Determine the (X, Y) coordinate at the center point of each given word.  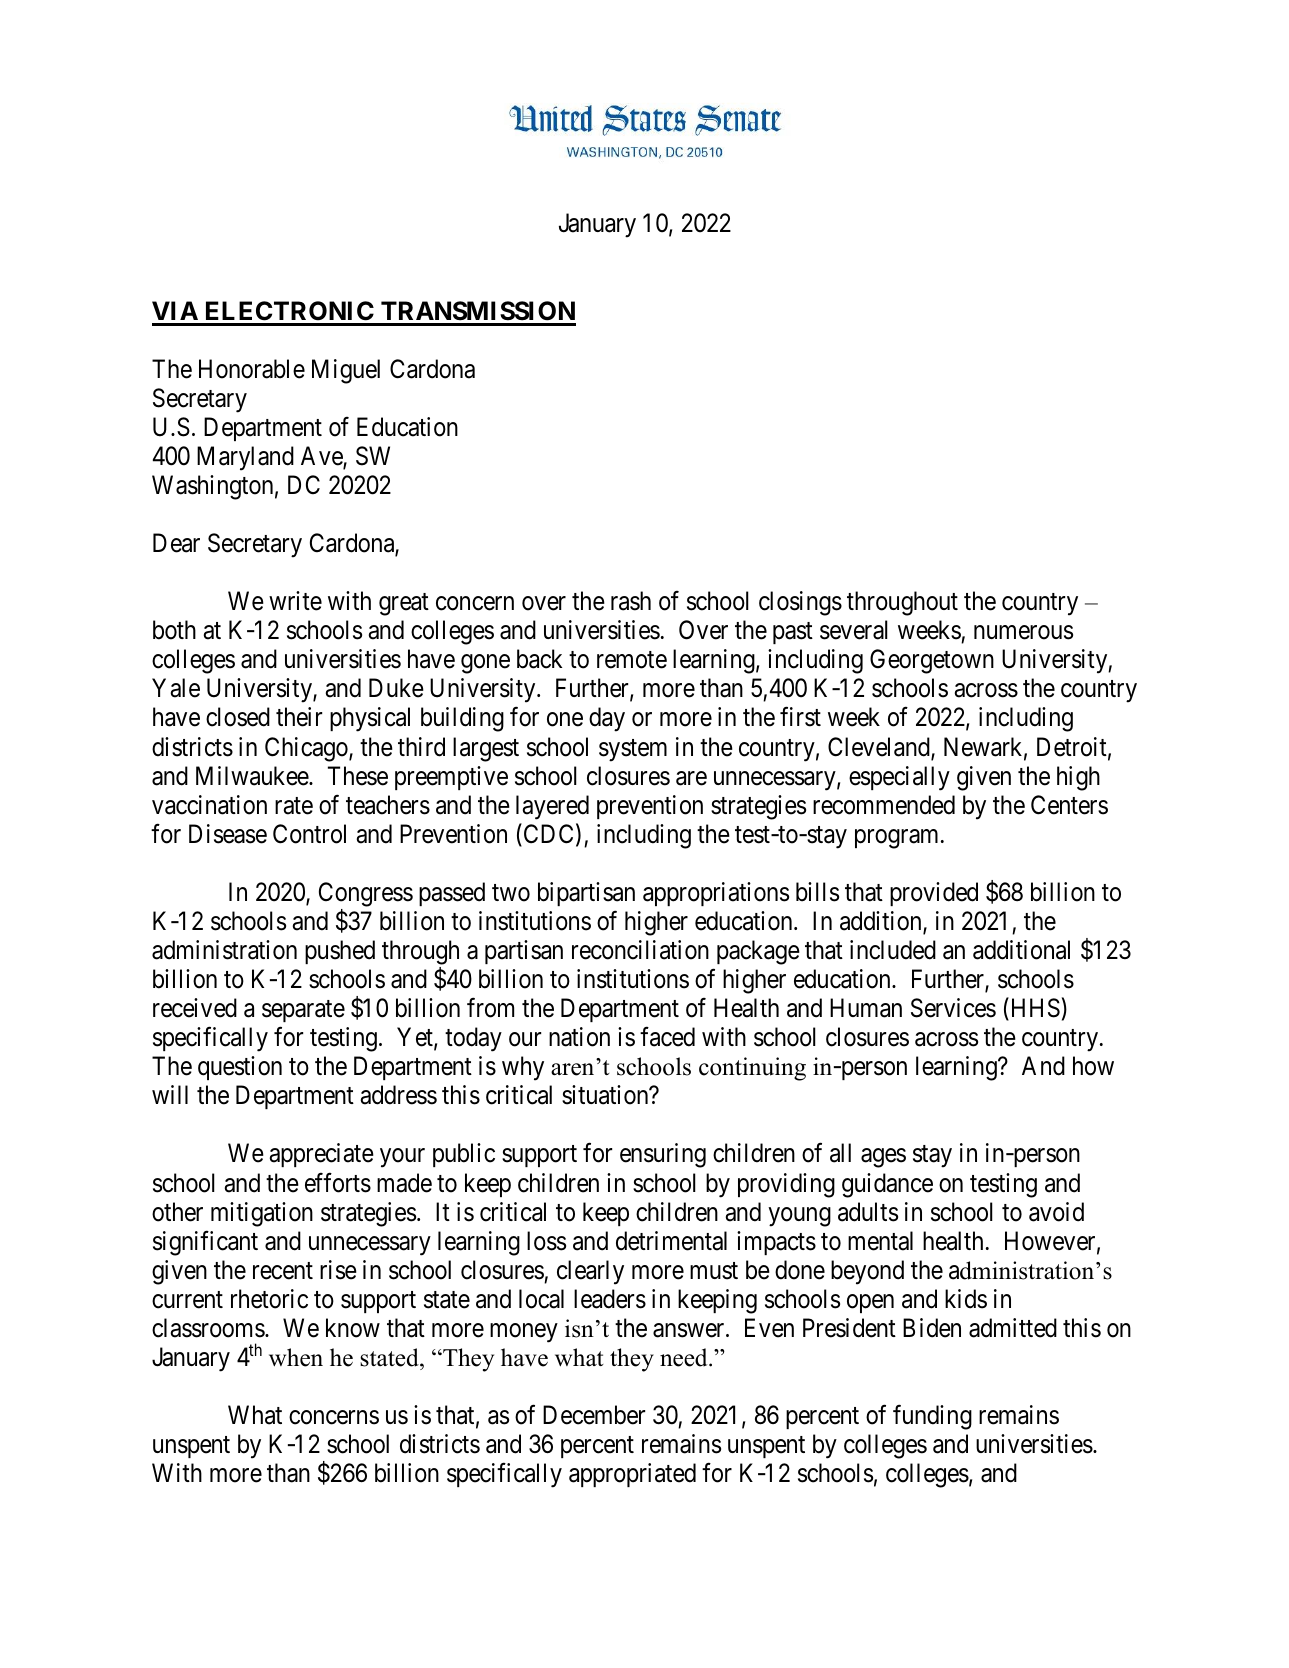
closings (800, 603)
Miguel (346, 371)
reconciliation (640, 950)
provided (934, 894)
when (296, 1357)
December (594, 1415)
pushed (340, 952)
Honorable (252, 369)
